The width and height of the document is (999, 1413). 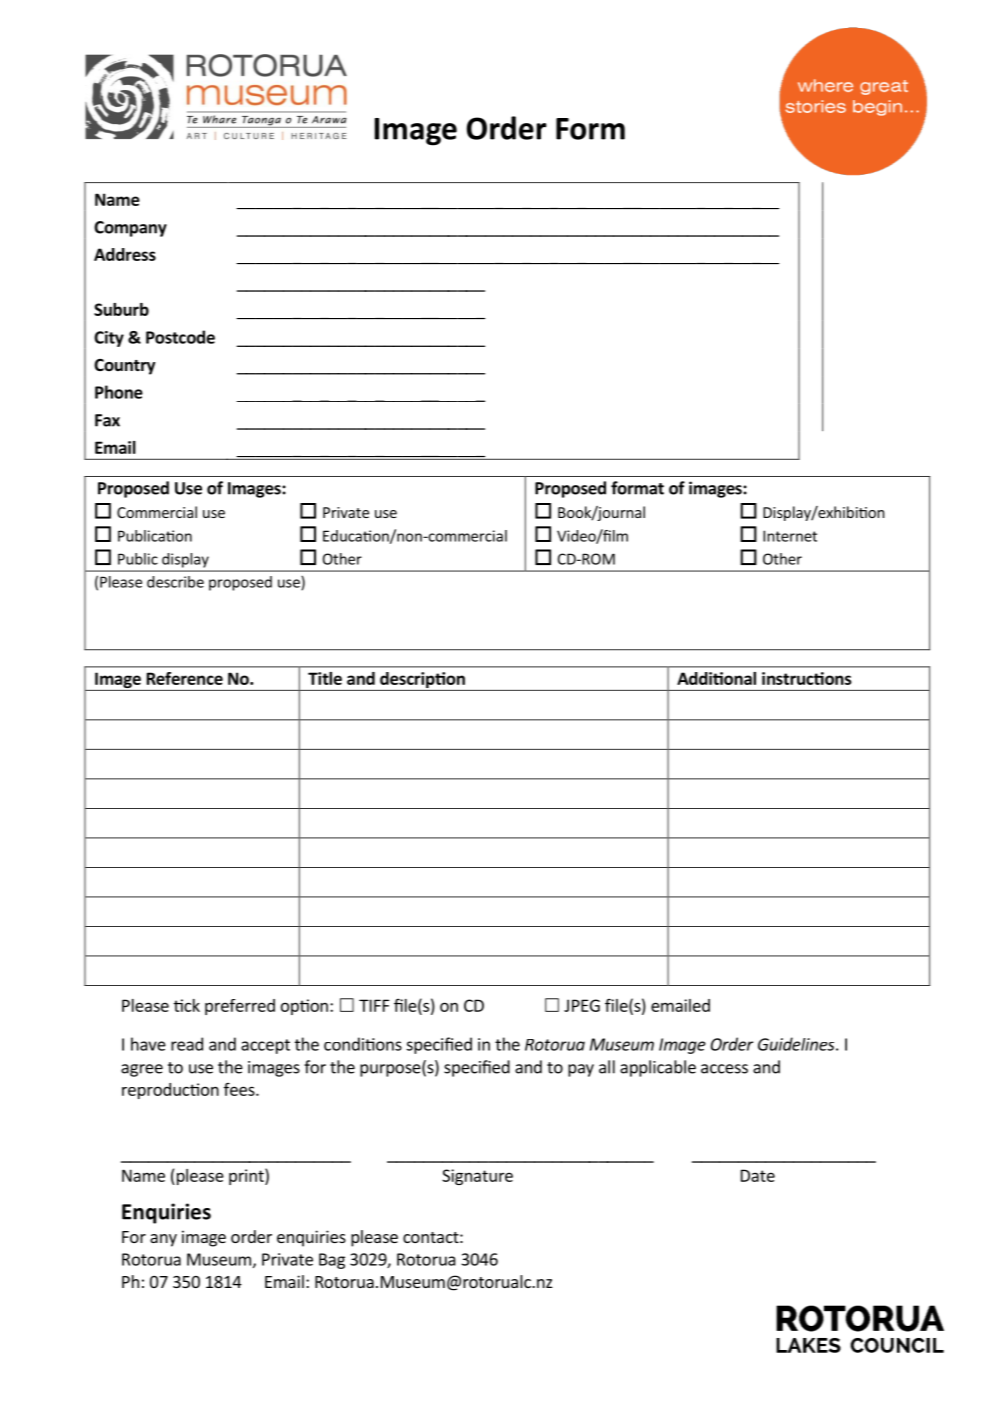 What do you see at coordinates (422, 681) in the document?
I see `description` at bounding box center [422, 681].
